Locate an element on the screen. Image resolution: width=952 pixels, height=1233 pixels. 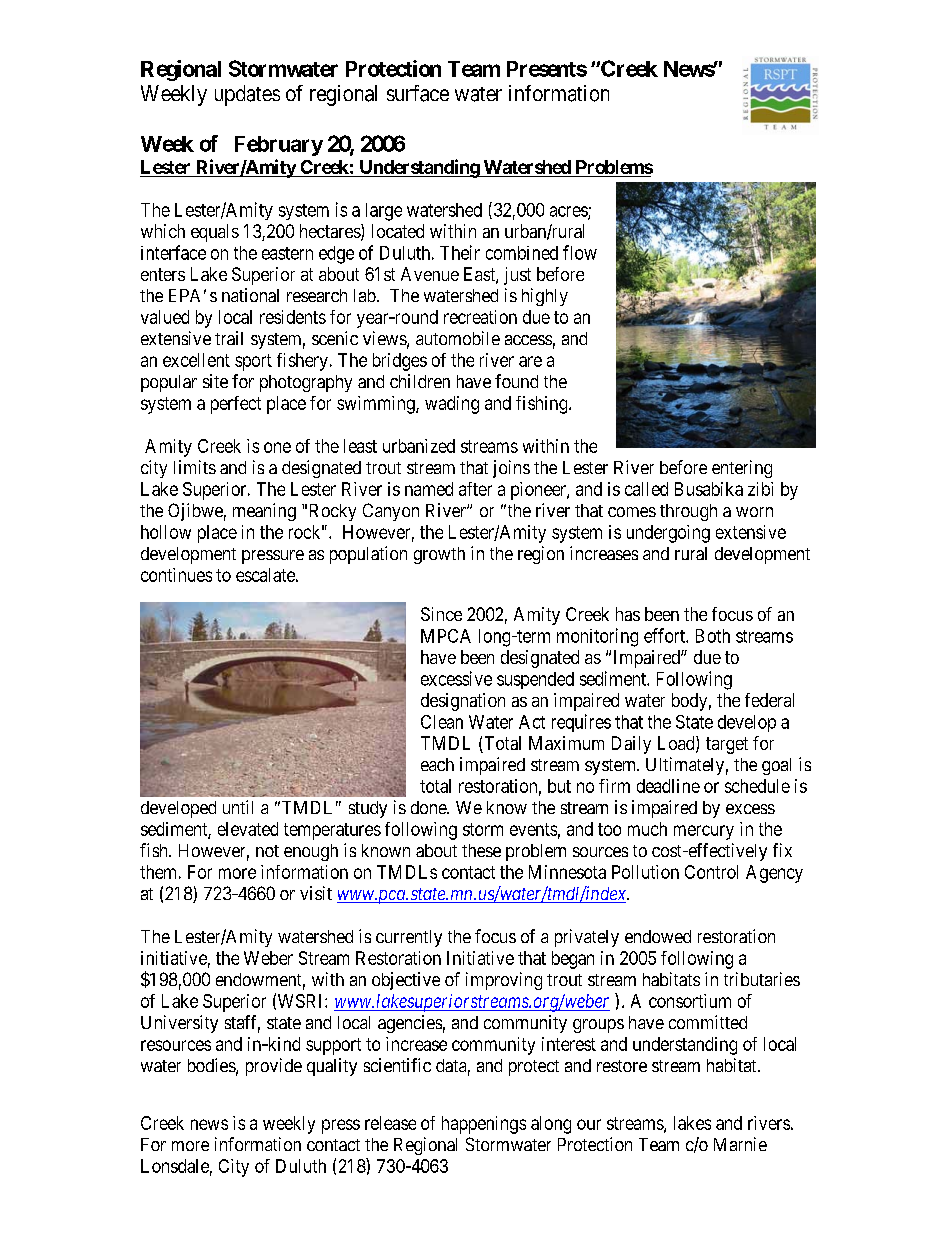
target is located at coordinates (727, 745).
